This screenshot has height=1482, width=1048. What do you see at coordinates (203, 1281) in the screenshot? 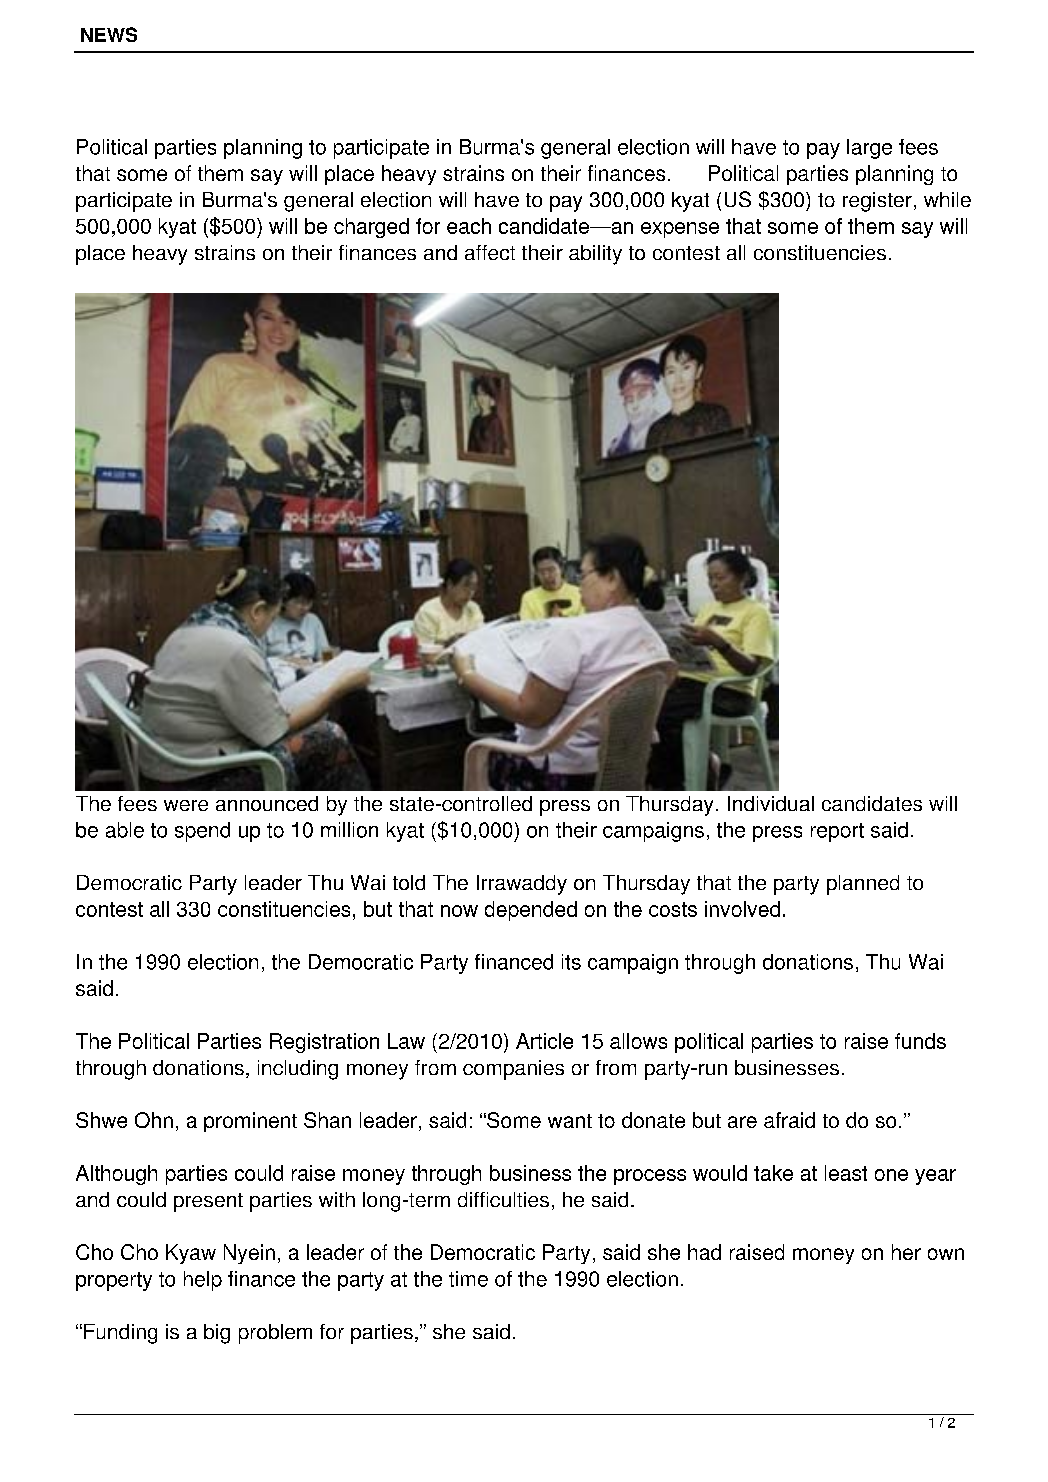
I see `help` at bounding box center [203, 1281].
